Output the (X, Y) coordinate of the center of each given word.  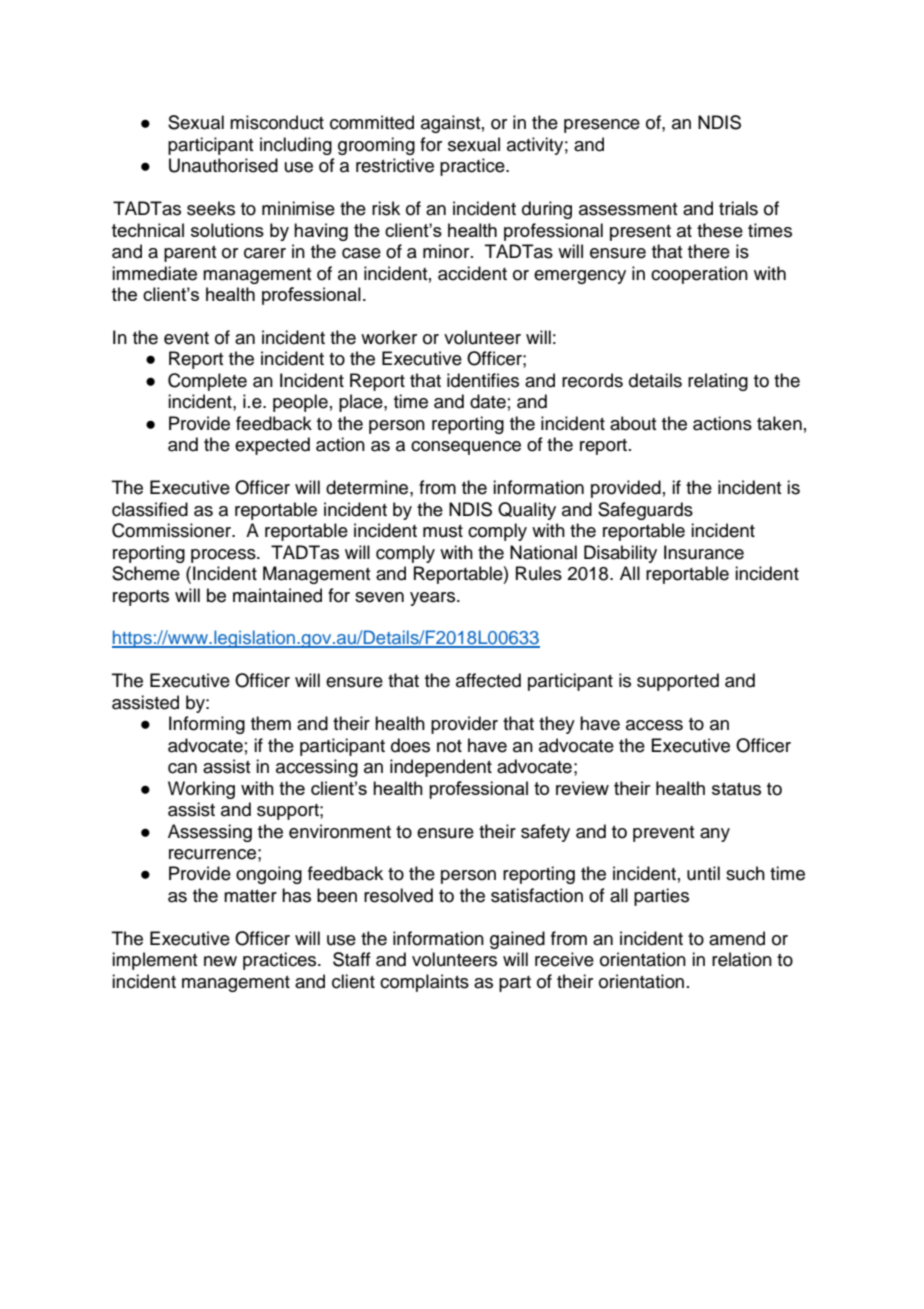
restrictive (395, 165)
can (182, 768)
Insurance (704, 552)
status (736, 789)
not (449, 746)
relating (718, 382)
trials (738, 208)
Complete (207, 382)
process (224, 556)
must (443, 531)
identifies (483, 380)
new (220, 961)
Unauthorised (223, 165)
